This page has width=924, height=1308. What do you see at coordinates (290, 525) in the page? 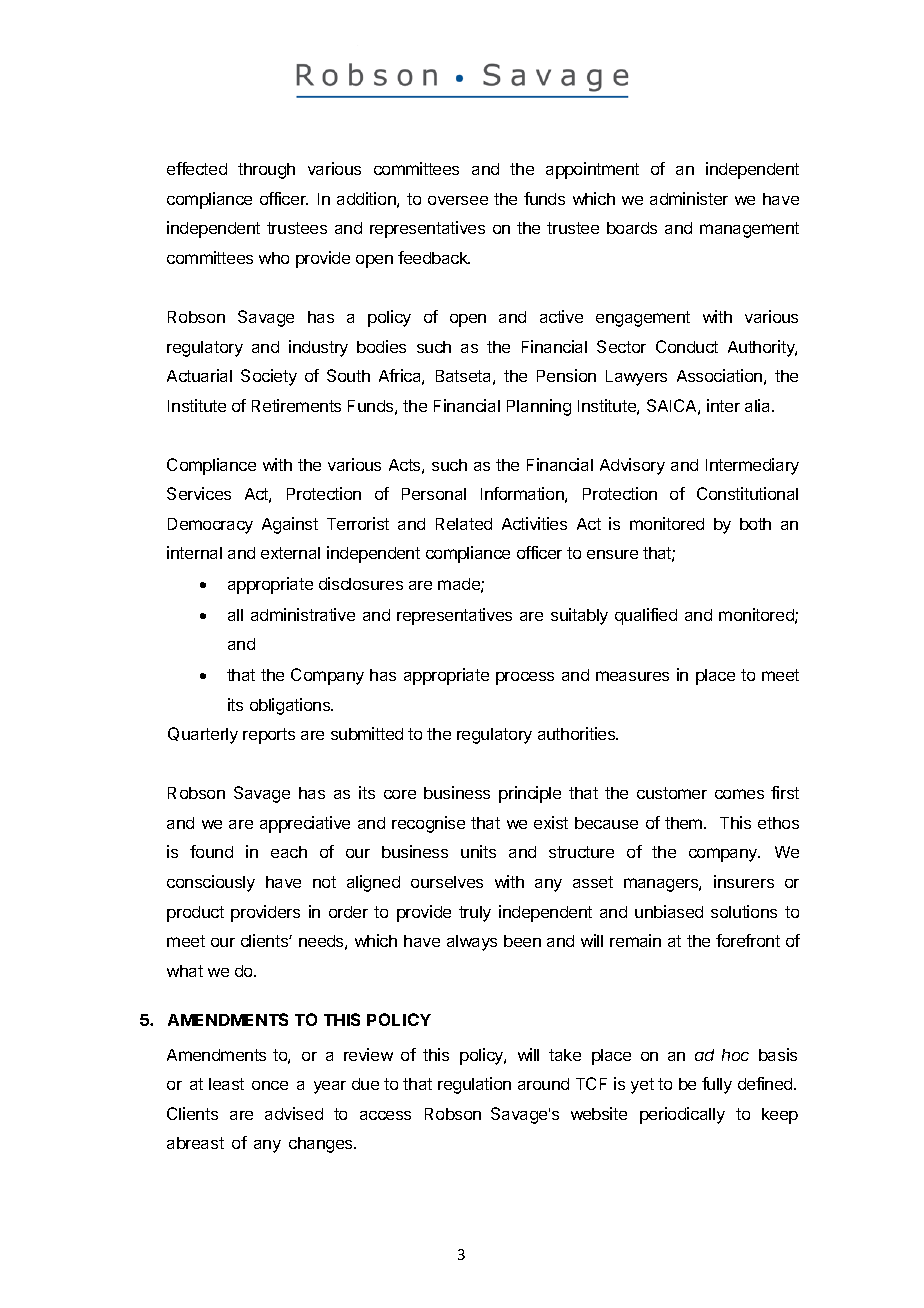
I see `Against` at bounding box center [290, 525].
